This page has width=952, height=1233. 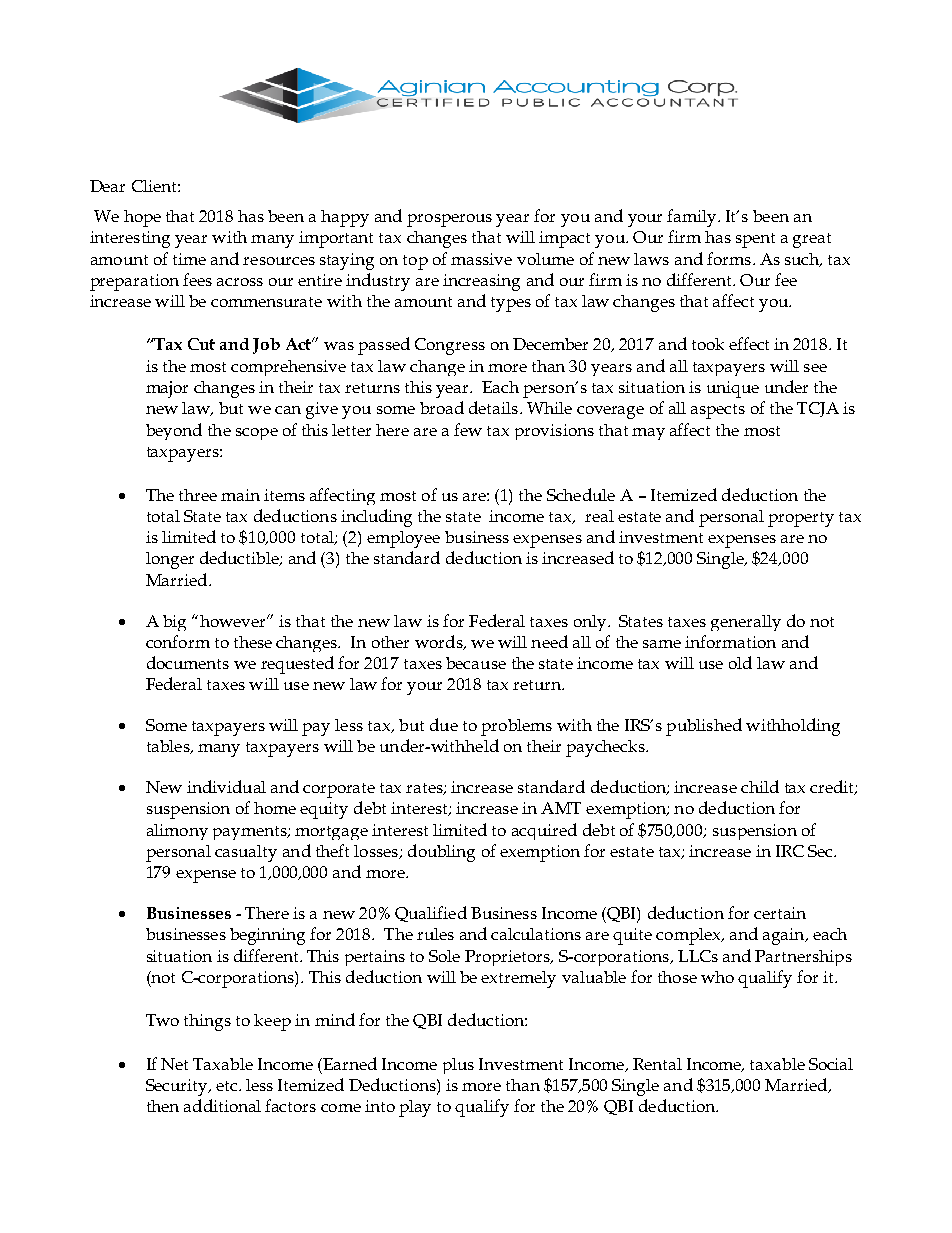 What do you see at coordinates (468, 429) in the page?
I see `few` at bounding box center [468, 429].
